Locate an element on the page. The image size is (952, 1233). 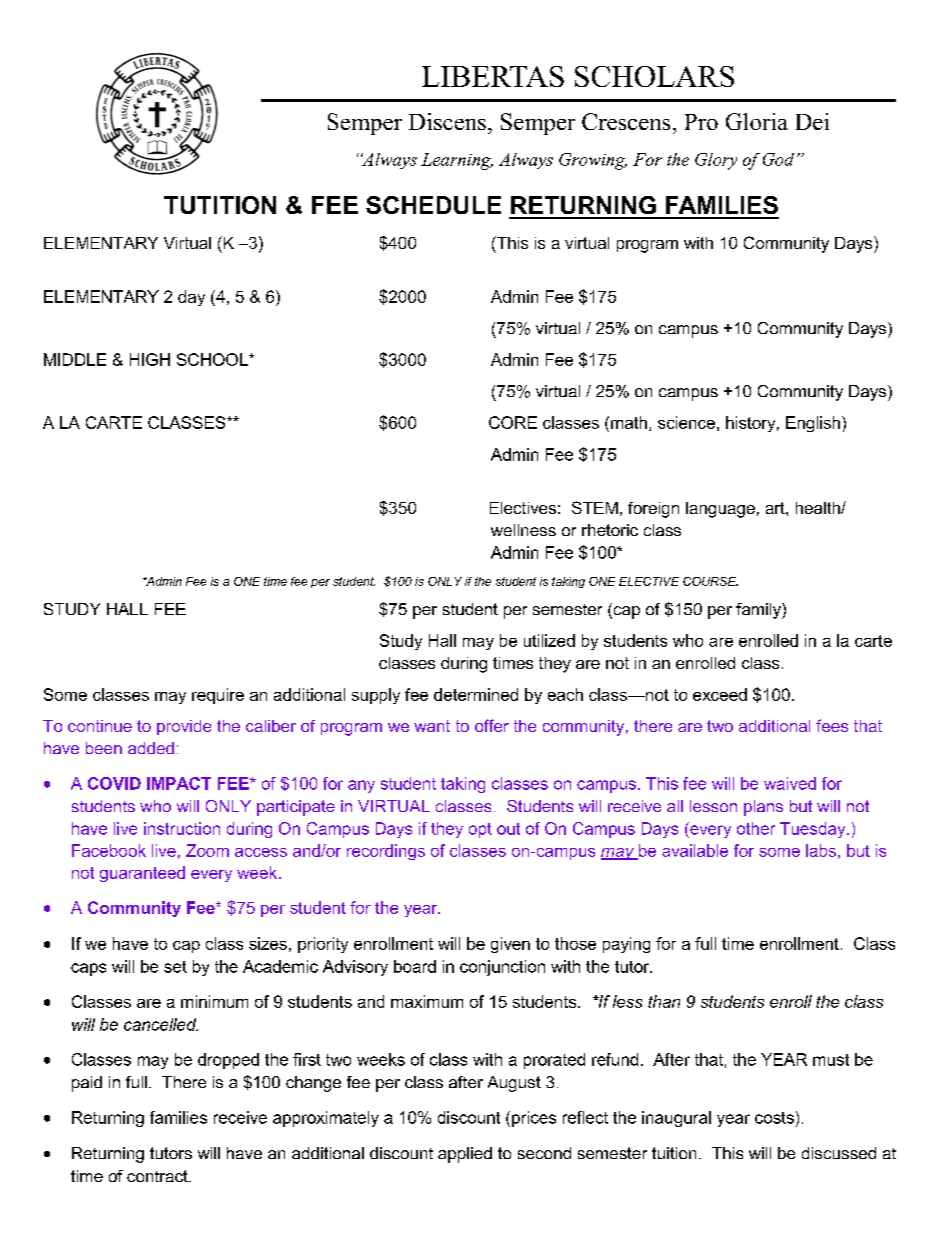
plans is located at coordinates (763, 808).
